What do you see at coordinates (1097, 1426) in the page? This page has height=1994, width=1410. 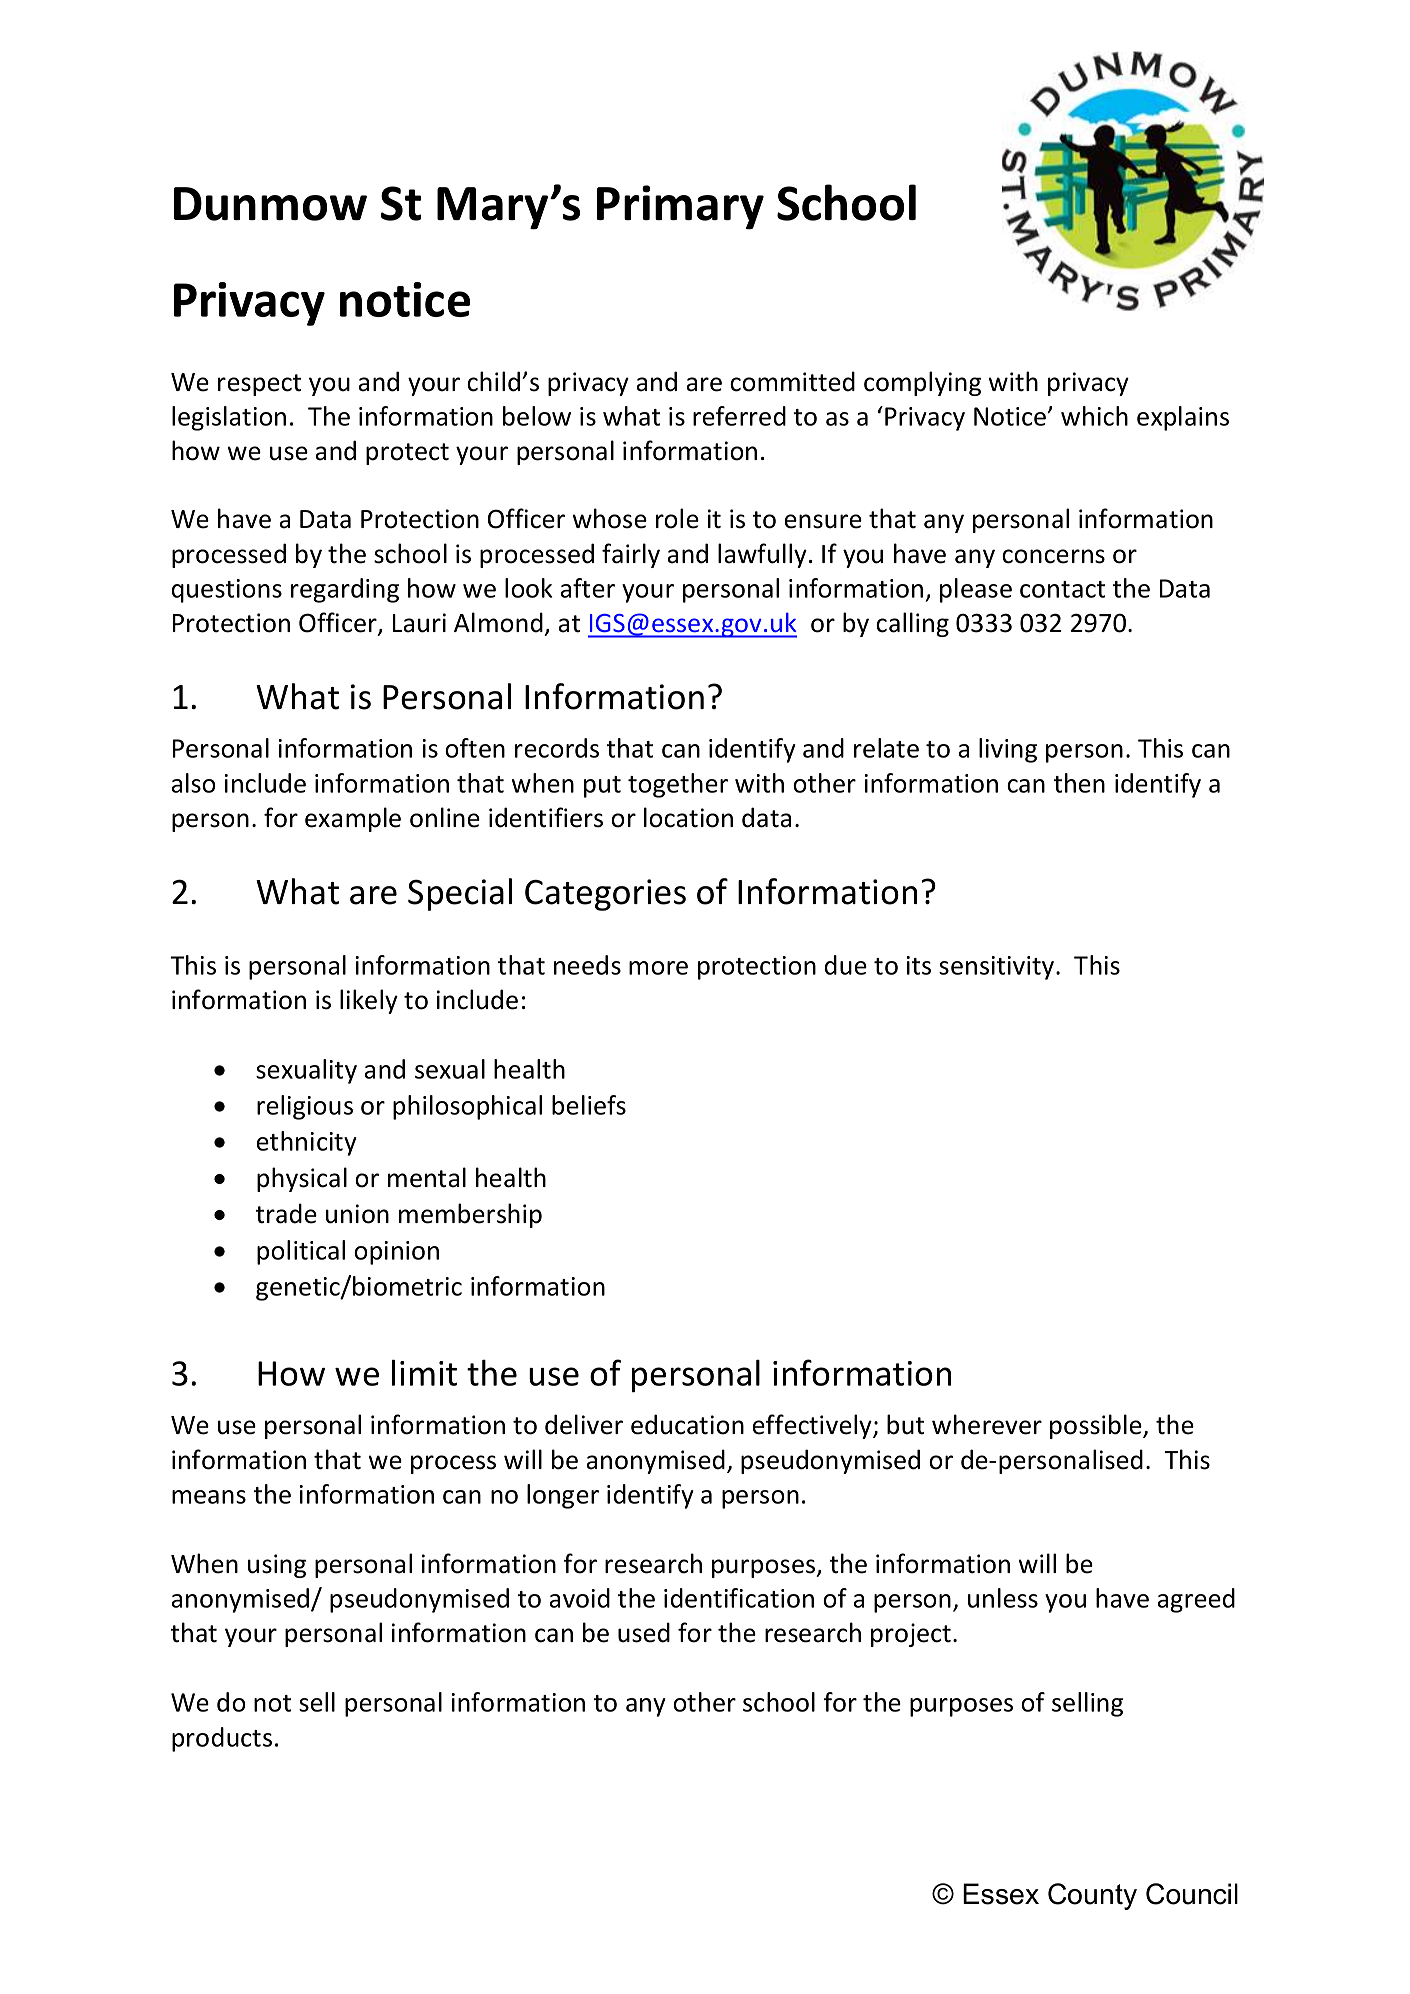 I see `possible` at bounding box center [1097, 1426].
